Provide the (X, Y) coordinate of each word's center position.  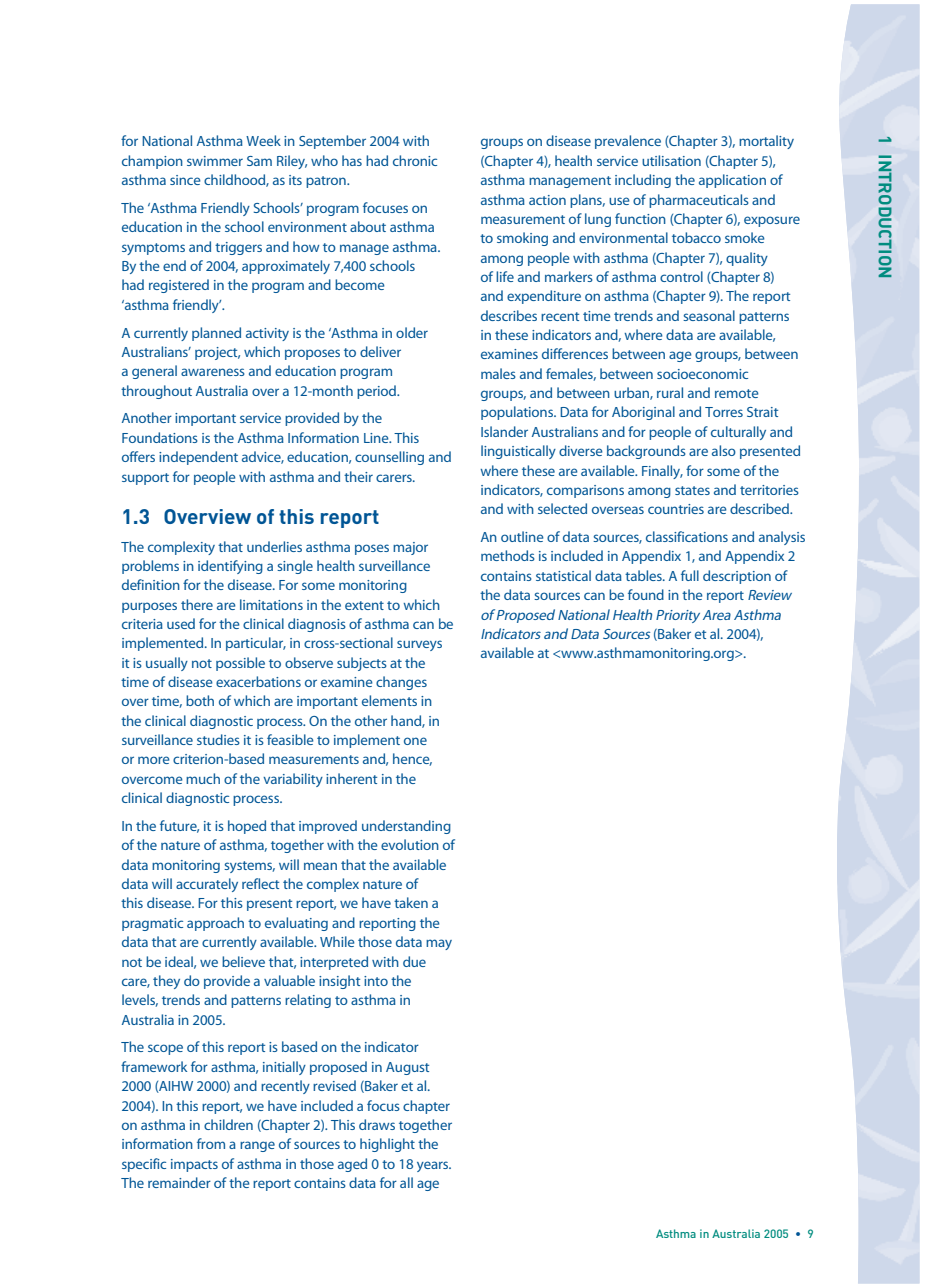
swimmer (215, 161)
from (211, 1143)
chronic (415, 160)
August (407, 1068)
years (434, 1166)
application (732, 181)
